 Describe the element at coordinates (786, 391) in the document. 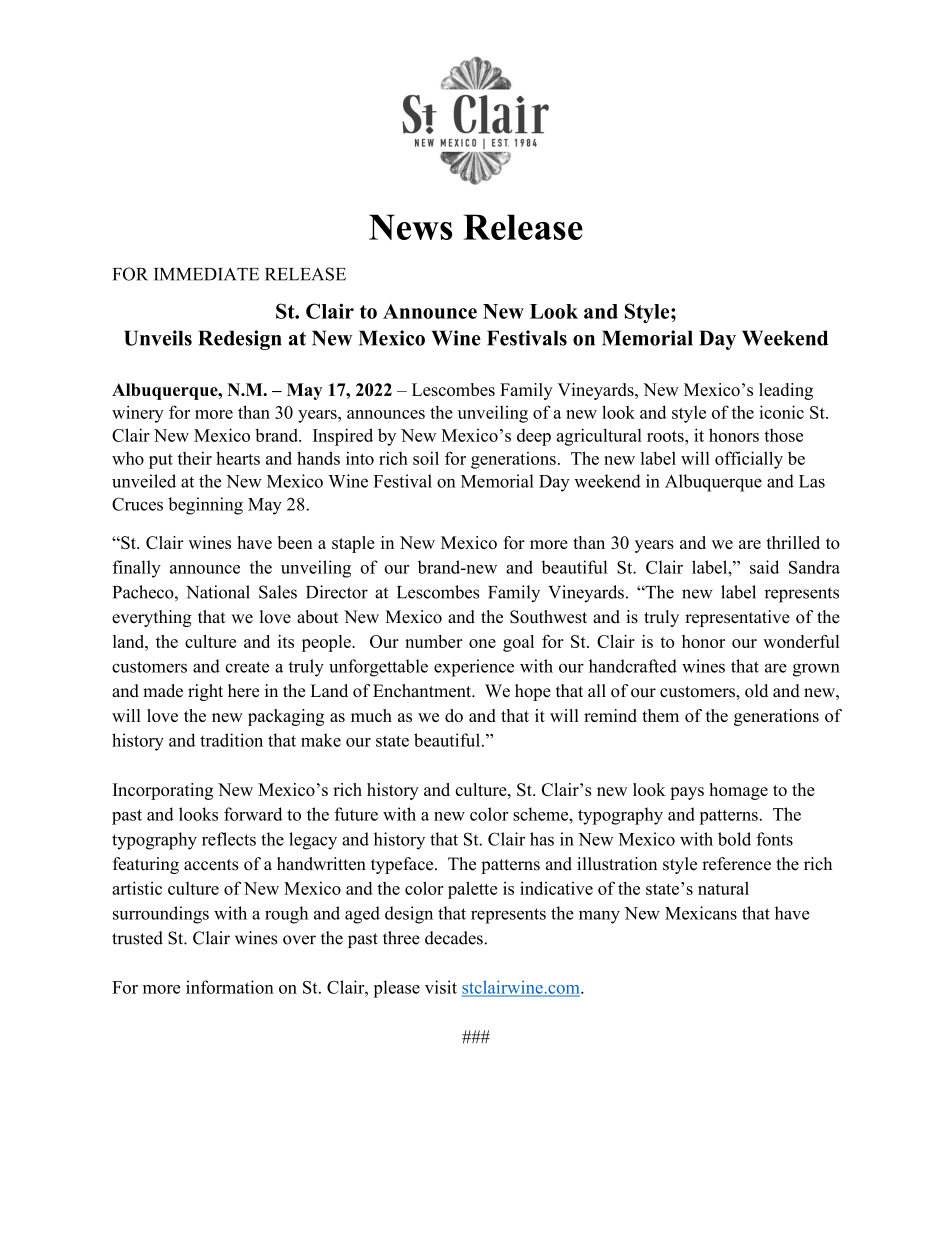

I see `leading` at that location.
